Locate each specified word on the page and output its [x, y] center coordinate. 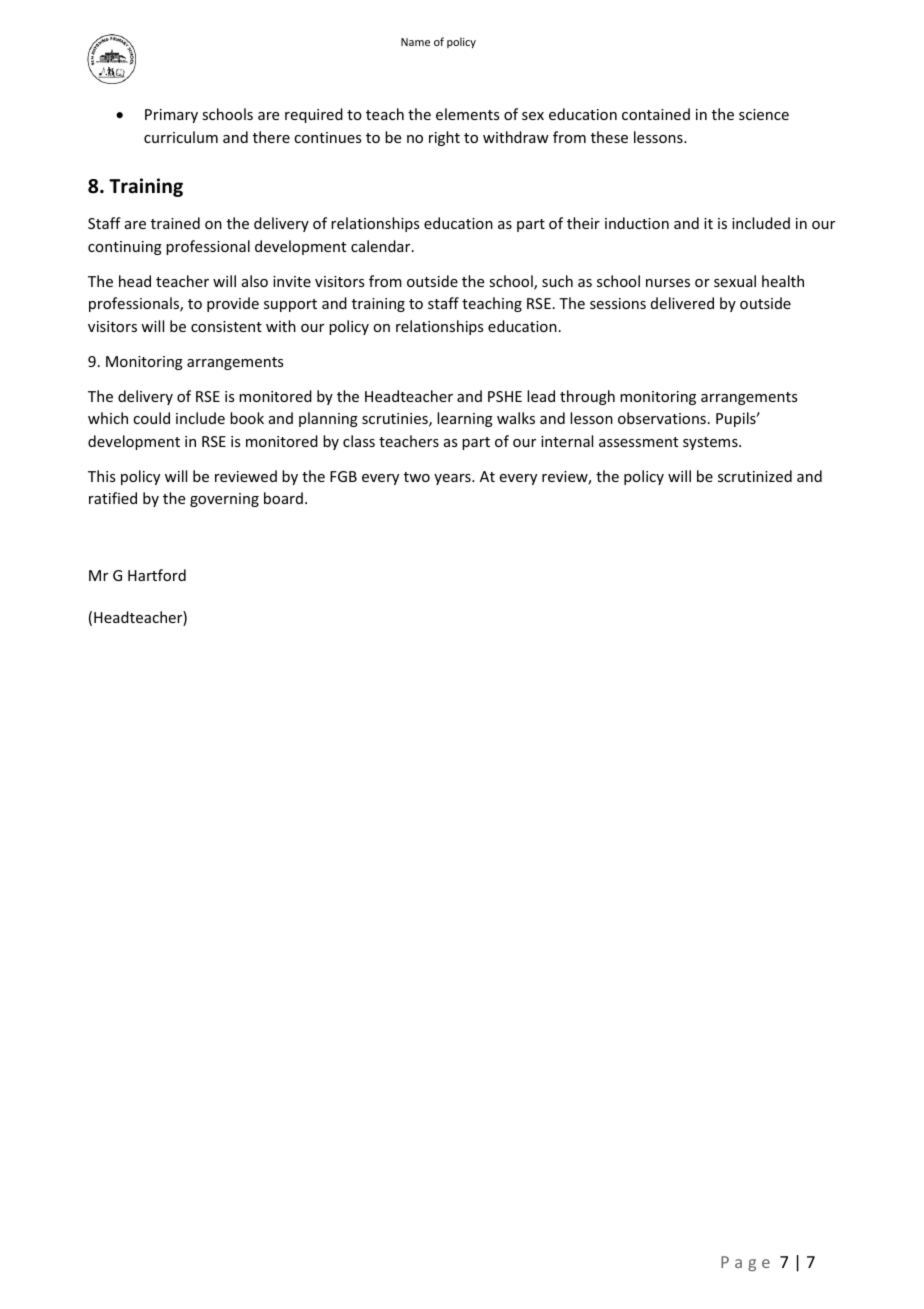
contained [656, 114]
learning [465, 419]
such [557, 281]
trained [175, 223]
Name [415, 42]
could [151, 418]
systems [711, 443]
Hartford [157, 575]
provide [233, 304]
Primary [171, 116]
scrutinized [755, 476]
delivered [682, 303]
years [453, 479]
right [444, 138]
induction [637, 223]
